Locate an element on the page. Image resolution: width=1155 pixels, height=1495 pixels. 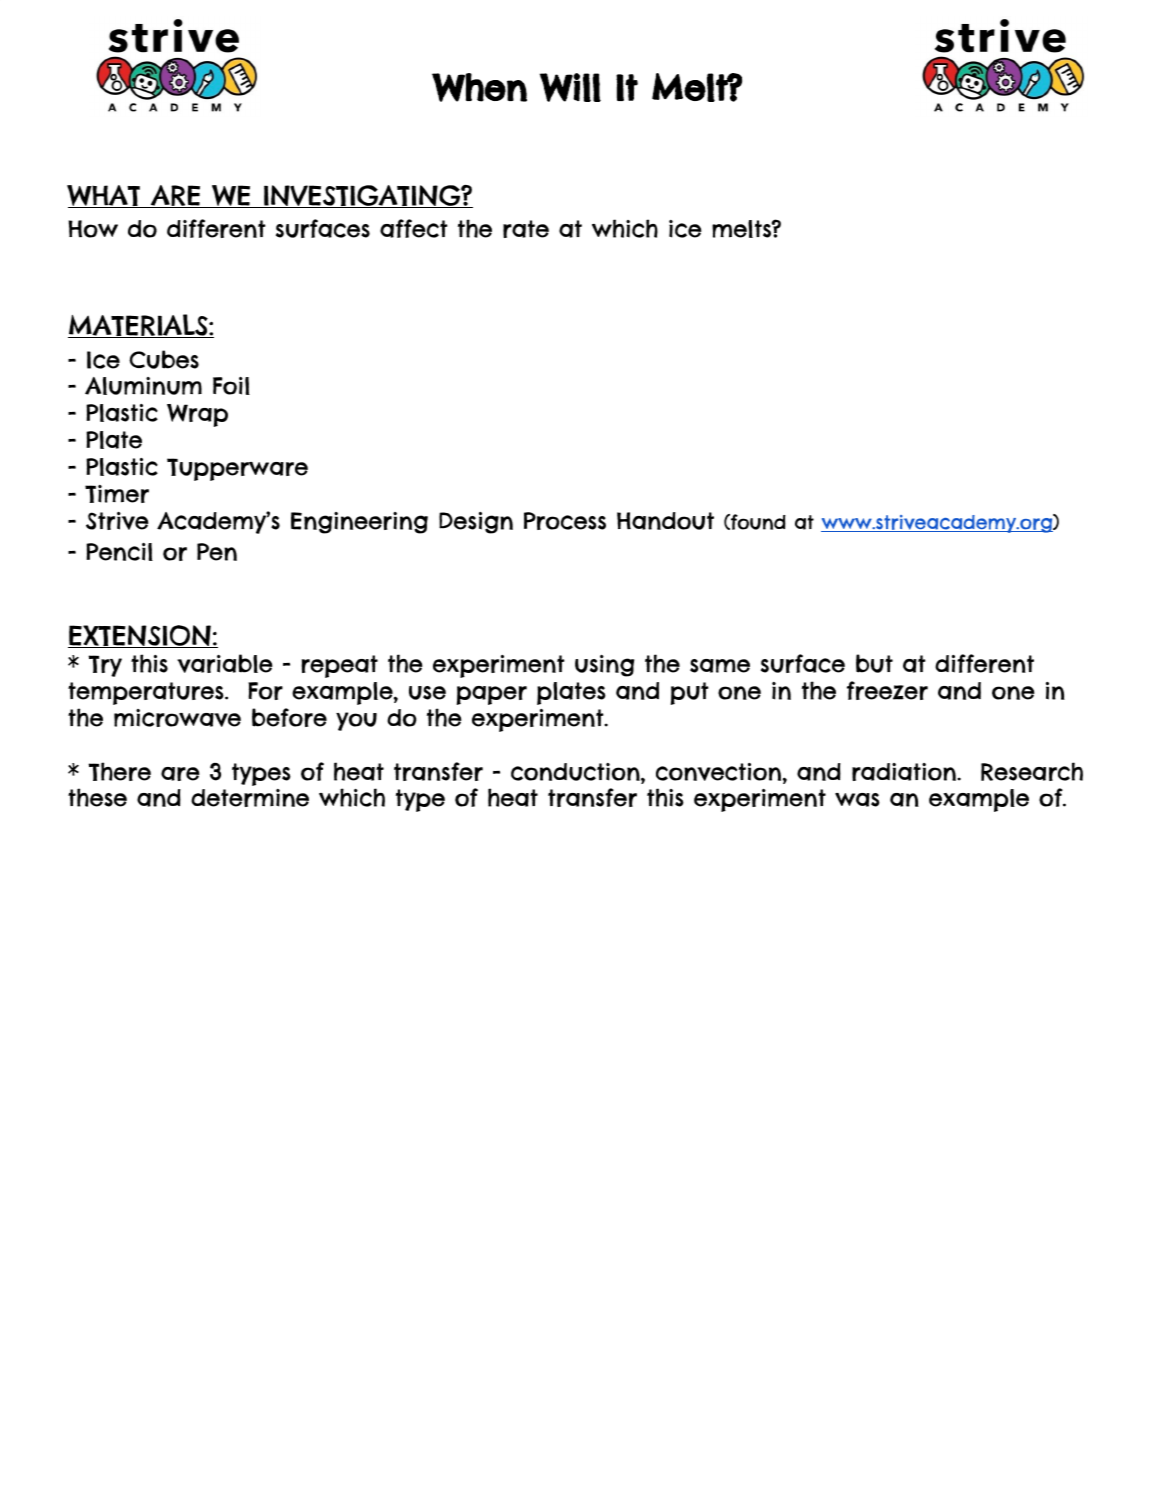
MATERIALS is located at coordinates (139, 326).
